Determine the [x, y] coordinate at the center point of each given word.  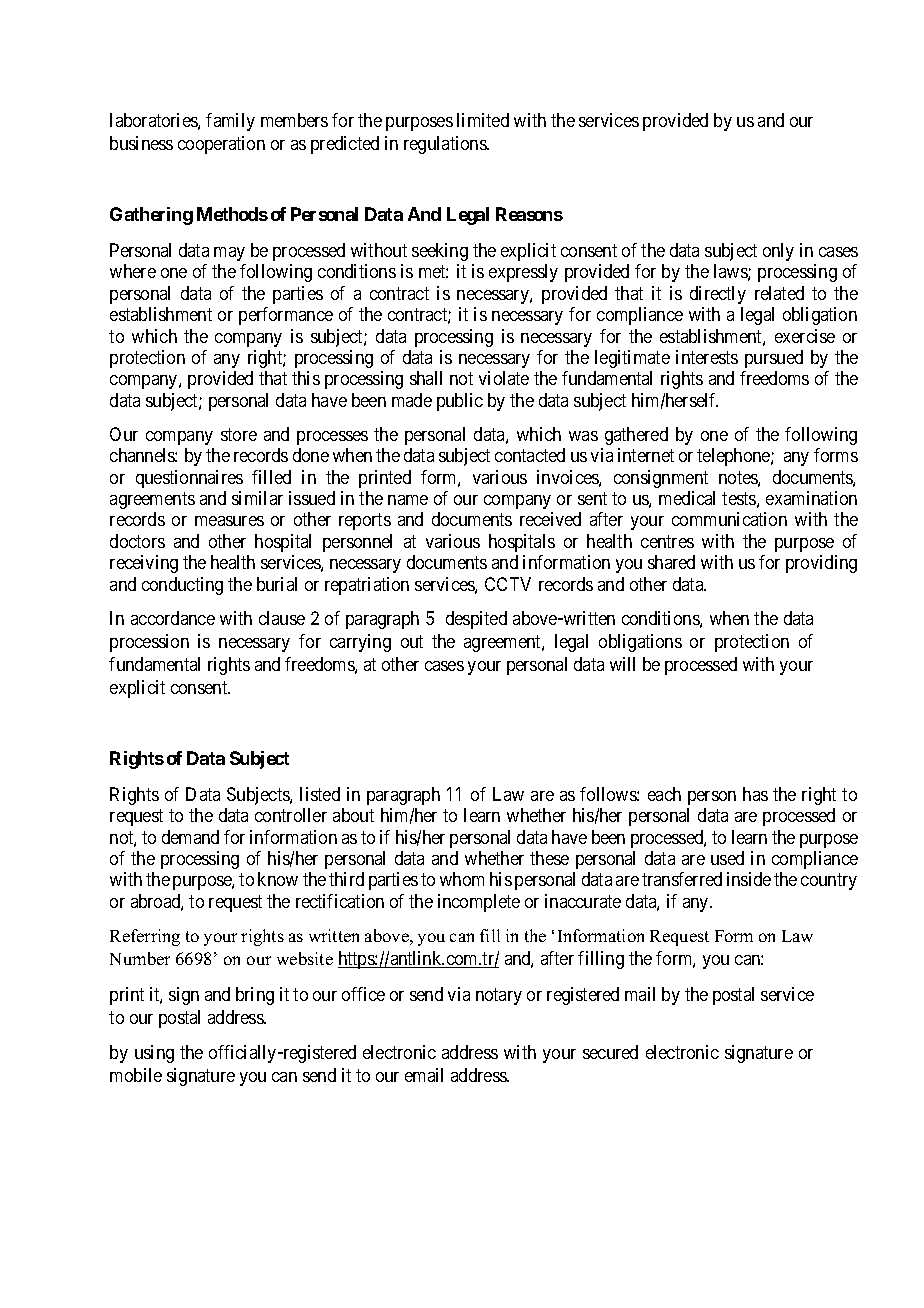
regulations [446, 145]
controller [291, 815]
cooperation [221, 145]
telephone [734, 457]
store [239, 434]
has [755, 794]
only [778, 252]
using [154, 1054]
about [353, 815]
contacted [530, 455]
